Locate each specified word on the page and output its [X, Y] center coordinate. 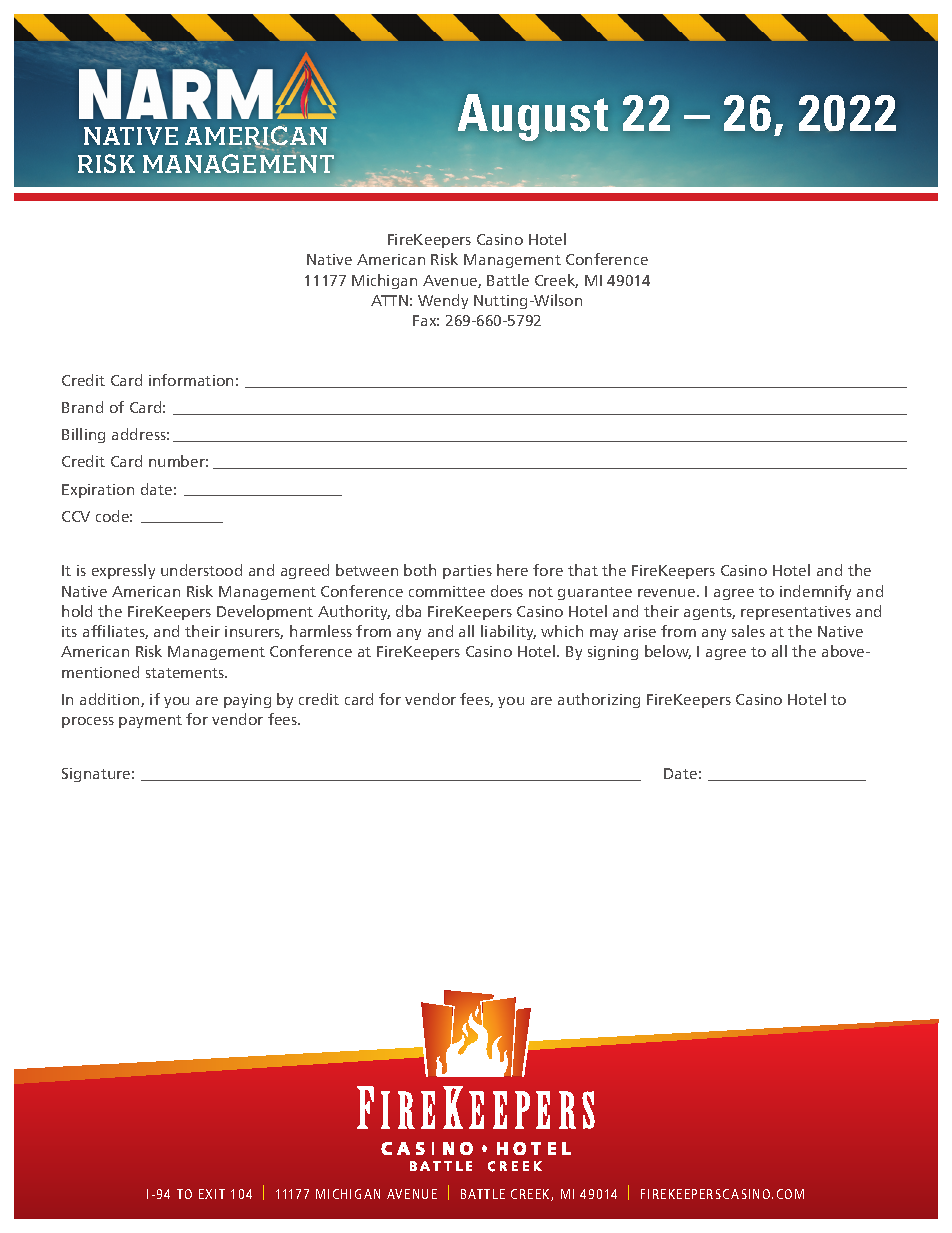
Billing [83, 435]
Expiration [98, 491]
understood [201, 570]
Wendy [443, 301]
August [533, 117]
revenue [668, 593]
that [583, 570]
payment [150, 721]
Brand [82, 407]
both [420, 570]
